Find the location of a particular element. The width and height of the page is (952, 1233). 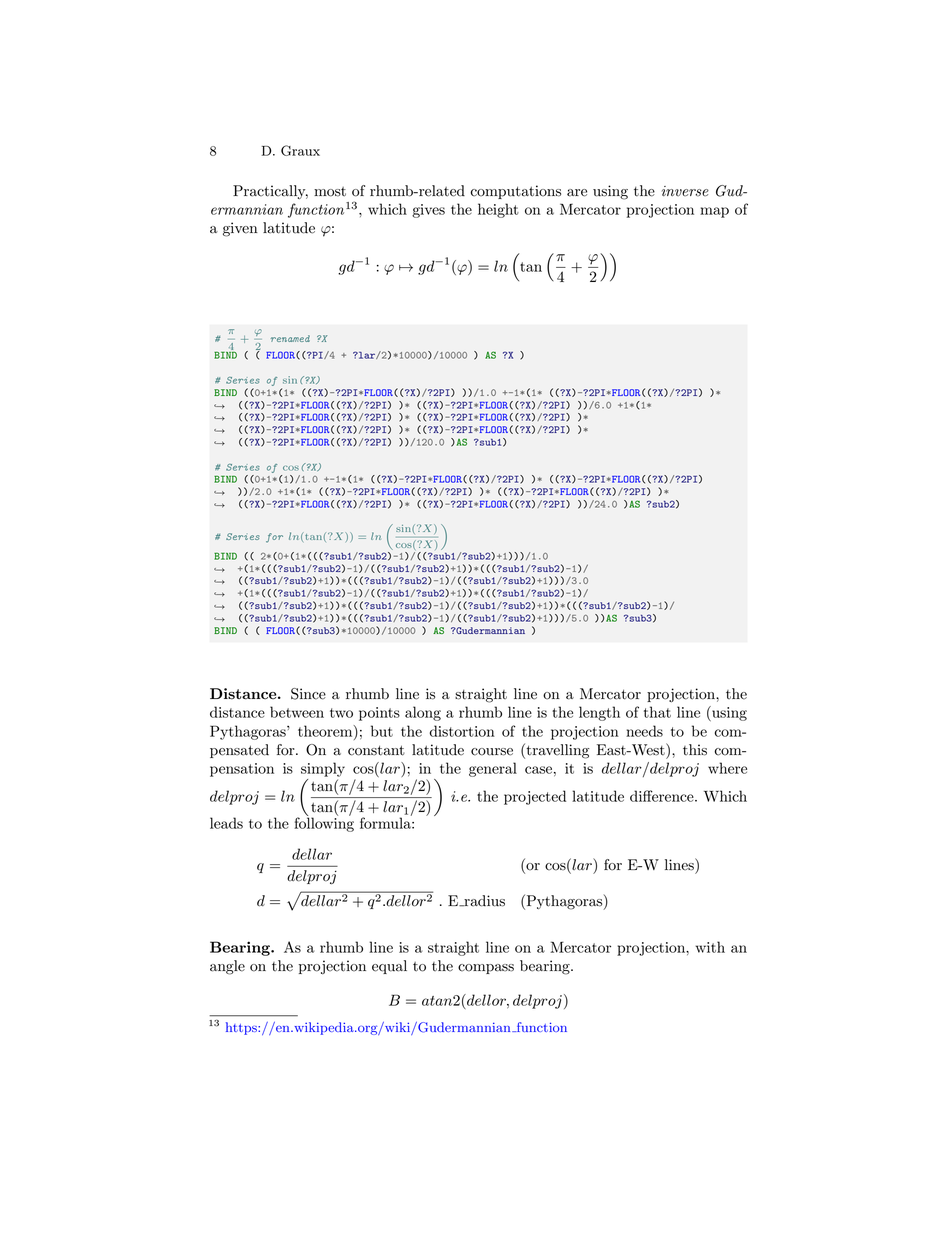

height is located at coordinates (498, 210).
